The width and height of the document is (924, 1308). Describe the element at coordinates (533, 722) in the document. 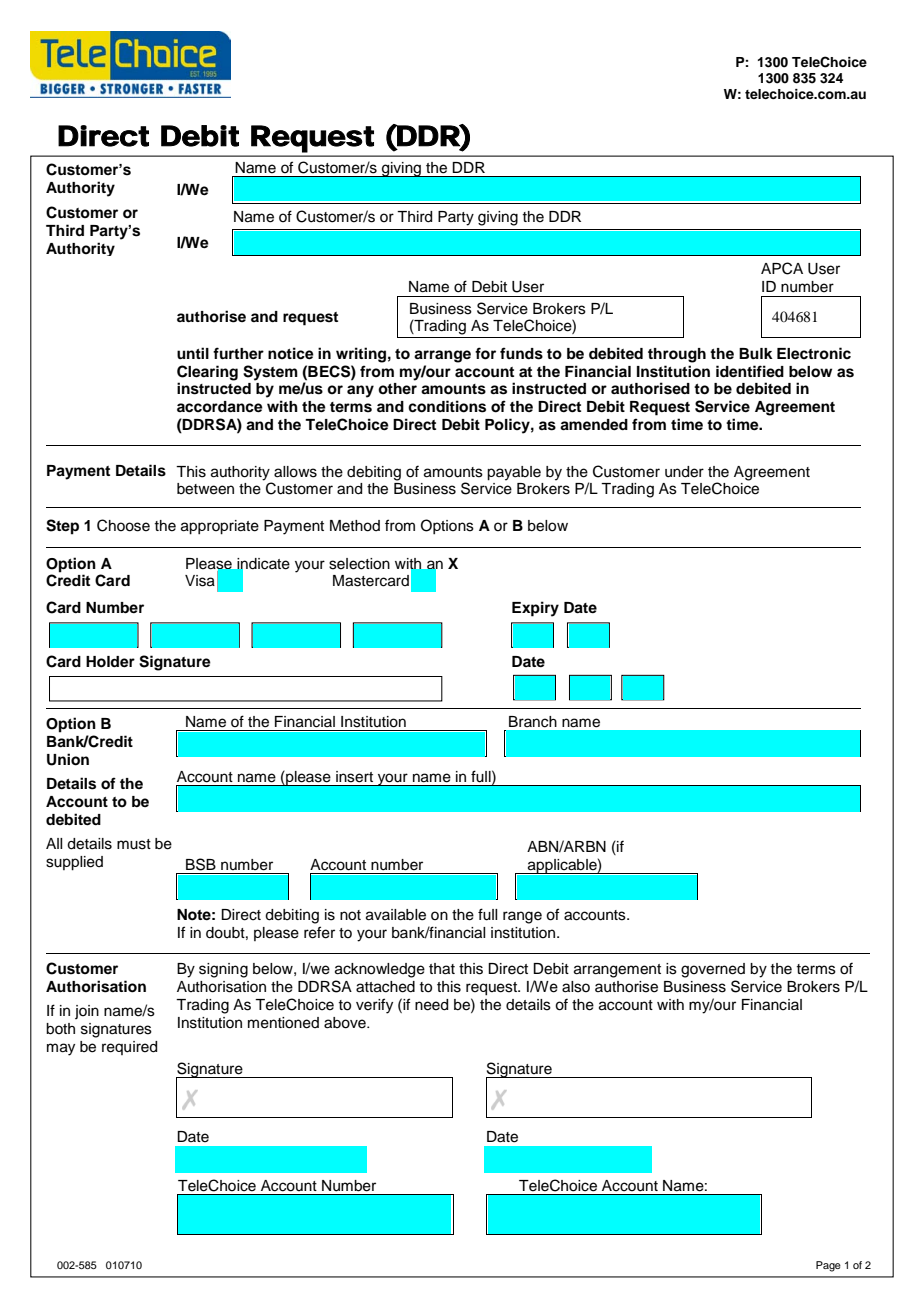

I see `Branch` at that location.
